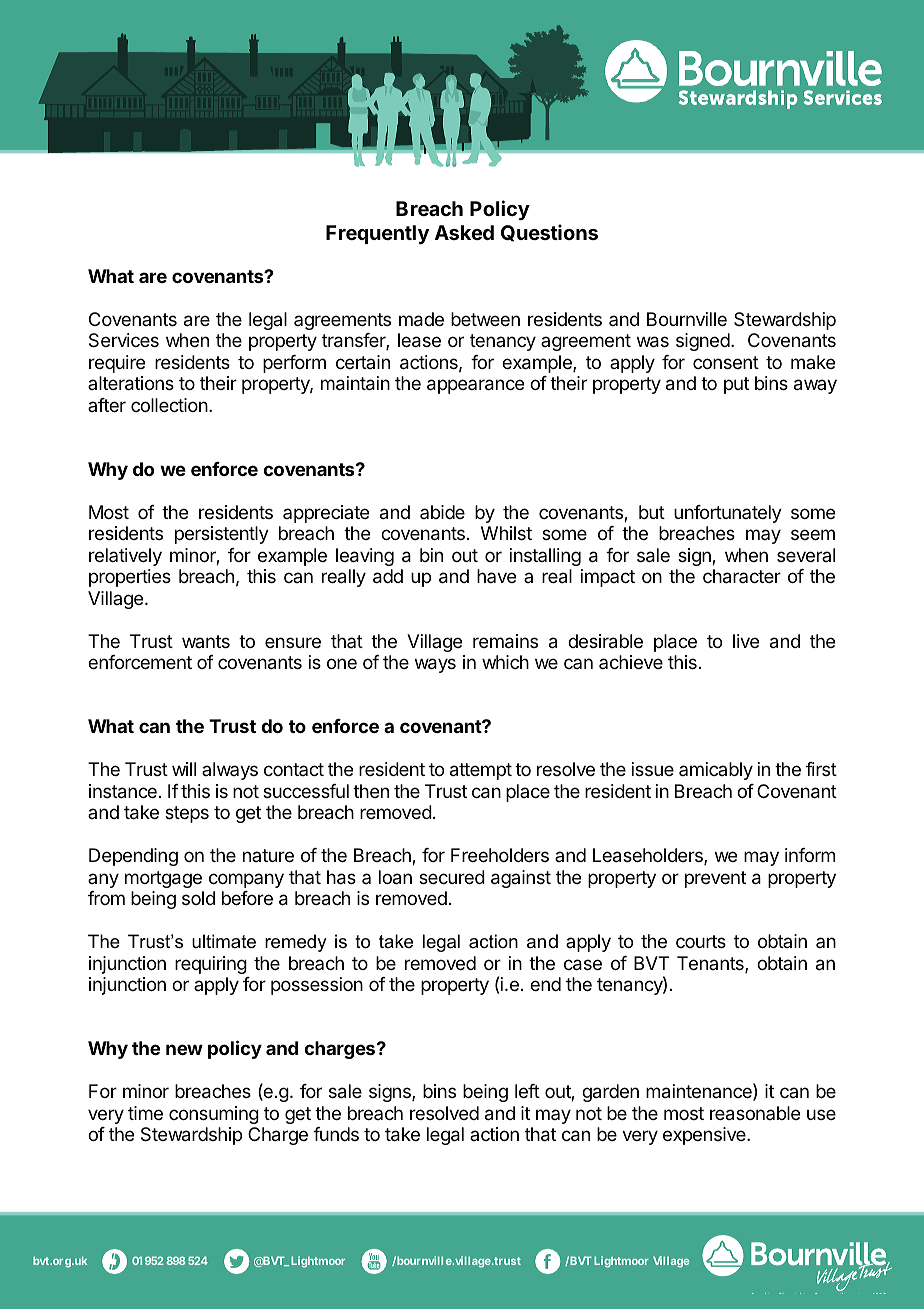 The height and width of the screenshot is (1309, 924). What do you see at coordinates (715, 879) in the screenshot?
I see `prevent` at bounding box center [715, 879].
